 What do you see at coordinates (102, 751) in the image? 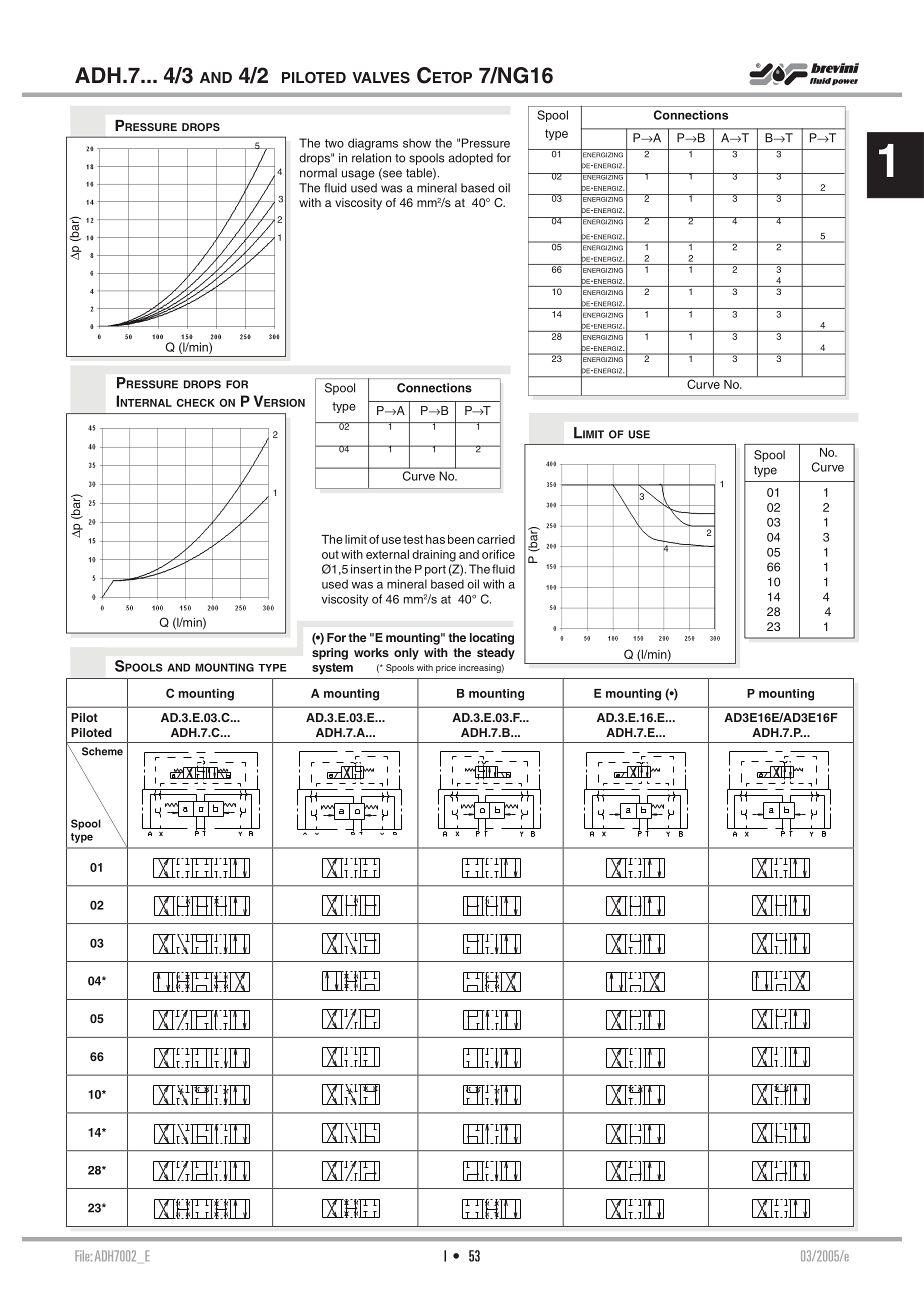
I see `Scheme` at bounding box center [102, 751].
